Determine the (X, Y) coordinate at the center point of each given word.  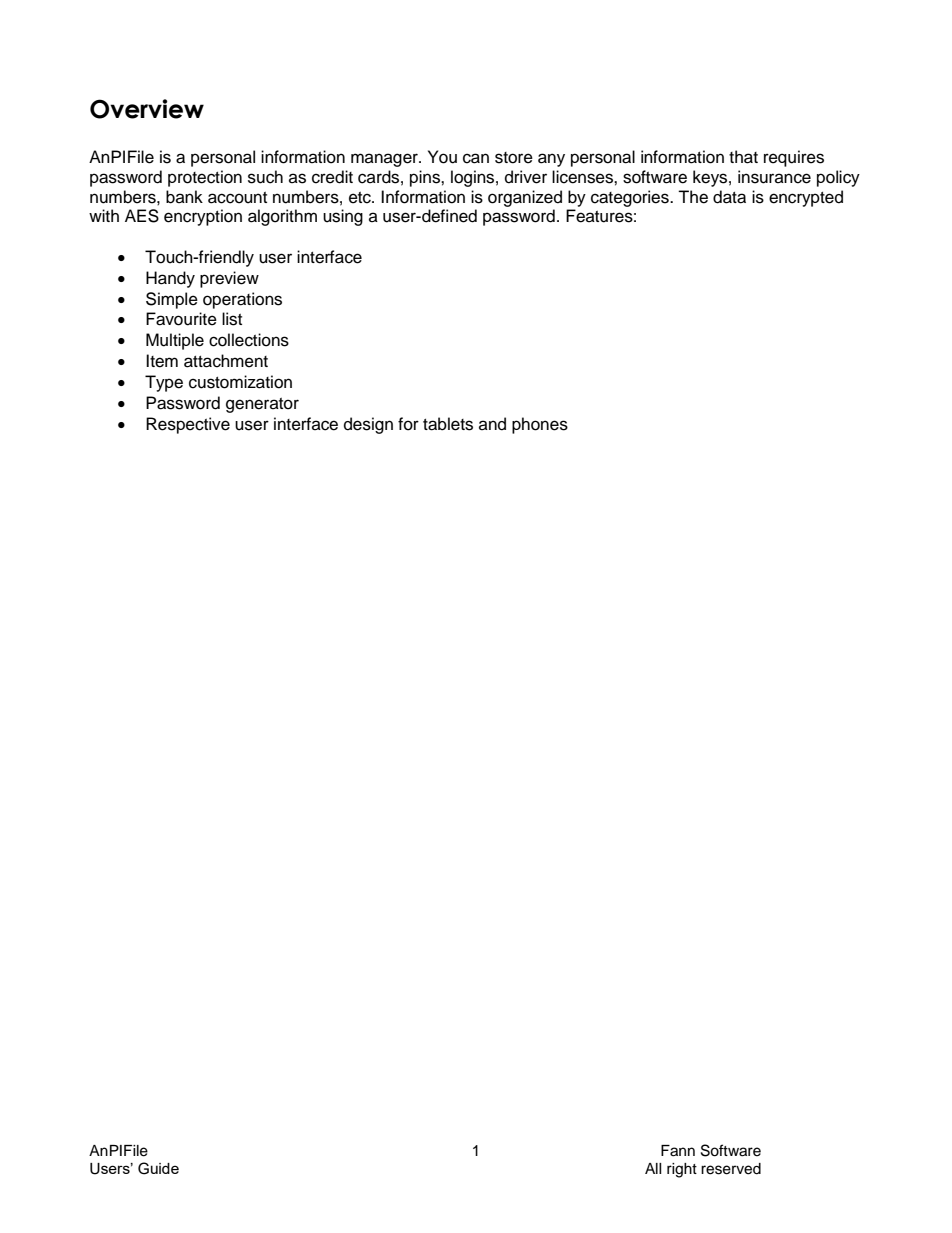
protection (205, 178)
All (653, 1168)
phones (540, 425)
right (682, 1170)
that (743, 157)
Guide (158, 1168)
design (368, 425)
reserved (731, 1169)
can (476, 158)
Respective (188, 425)
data (729, 197)
